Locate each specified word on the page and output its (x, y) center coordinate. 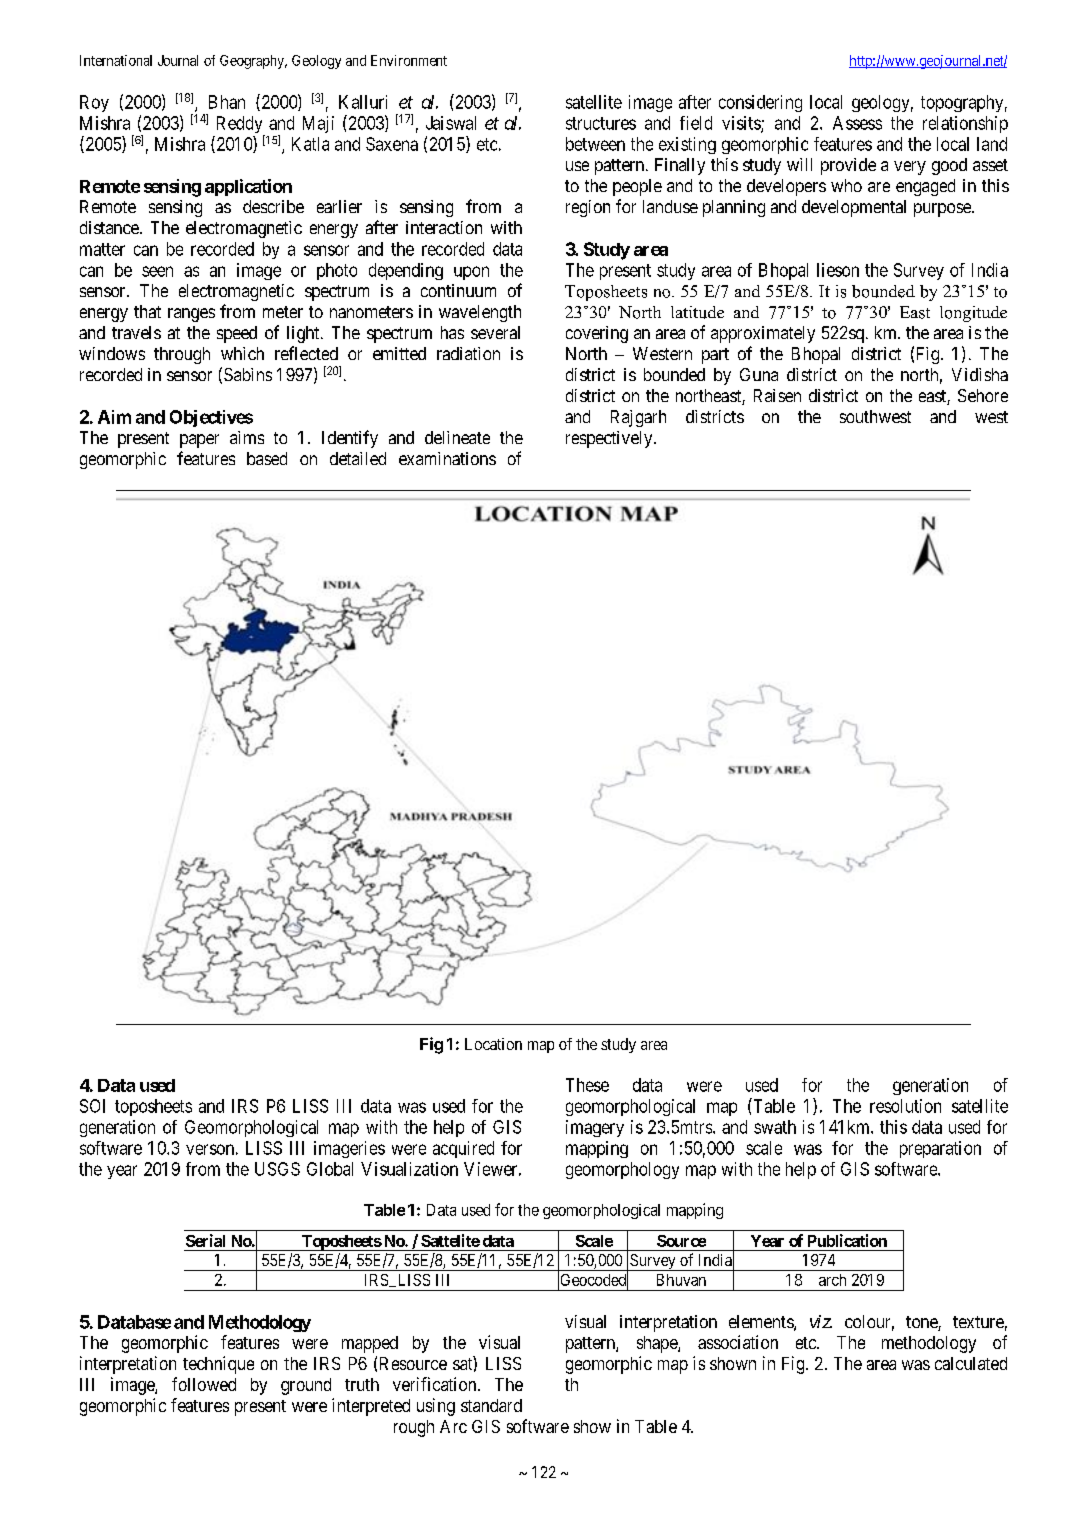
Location (493, 1044)
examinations (447, 458)
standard (491, 1405)
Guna (759, 374)
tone (922, 1323)
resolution (905, 1106)
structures (601, 123)
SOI (92, 1106)
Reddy (241, 126)
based (267, 458)
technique (218, 1365)
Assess (857, 123)
